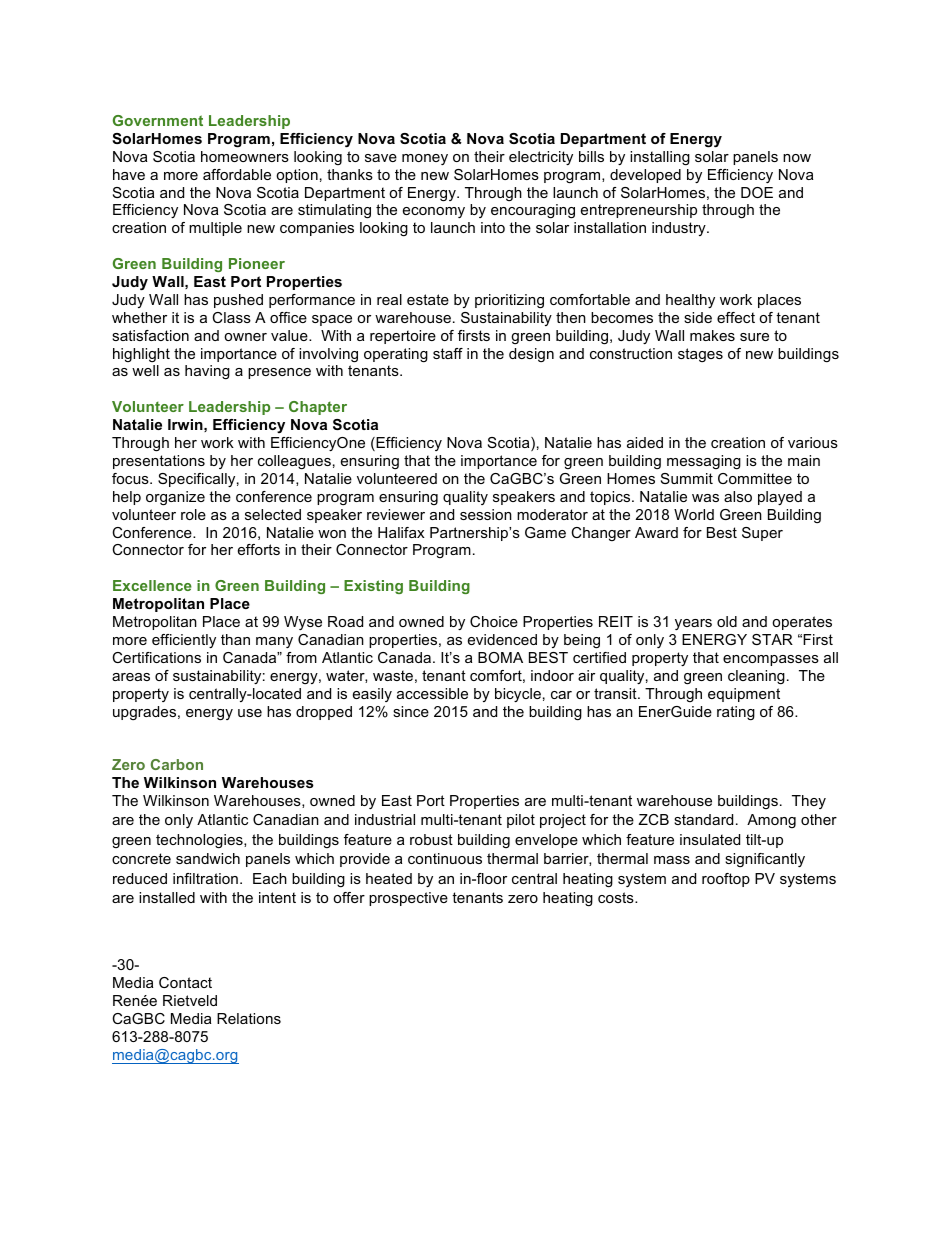 The width and height of the image is (952, 1233). I want to click on Contact, so click(185, 982).
